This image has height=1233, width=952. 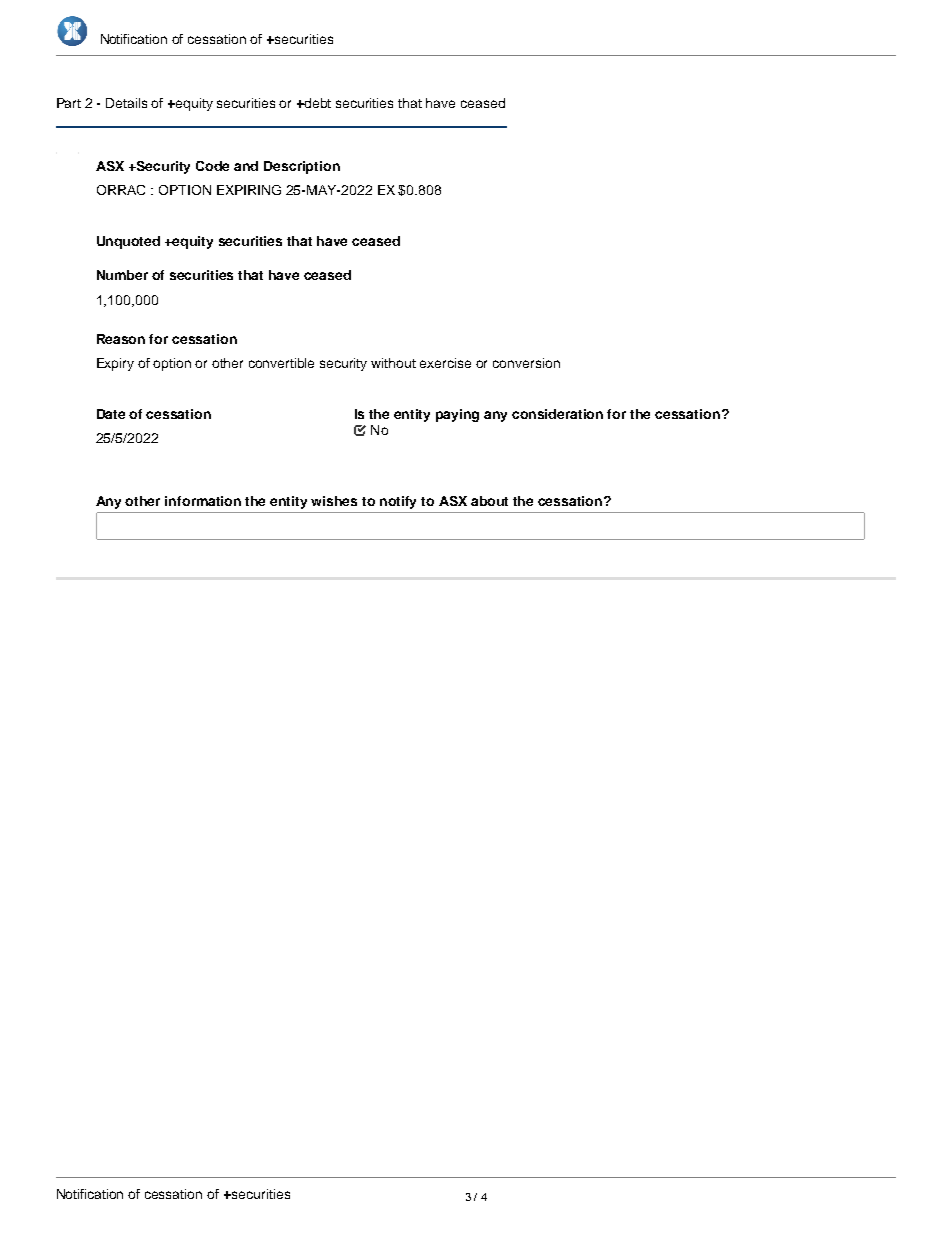 What do you see at coordinates (122, 275) in the image?
I see `Number` at bounding box center [122, 275].
